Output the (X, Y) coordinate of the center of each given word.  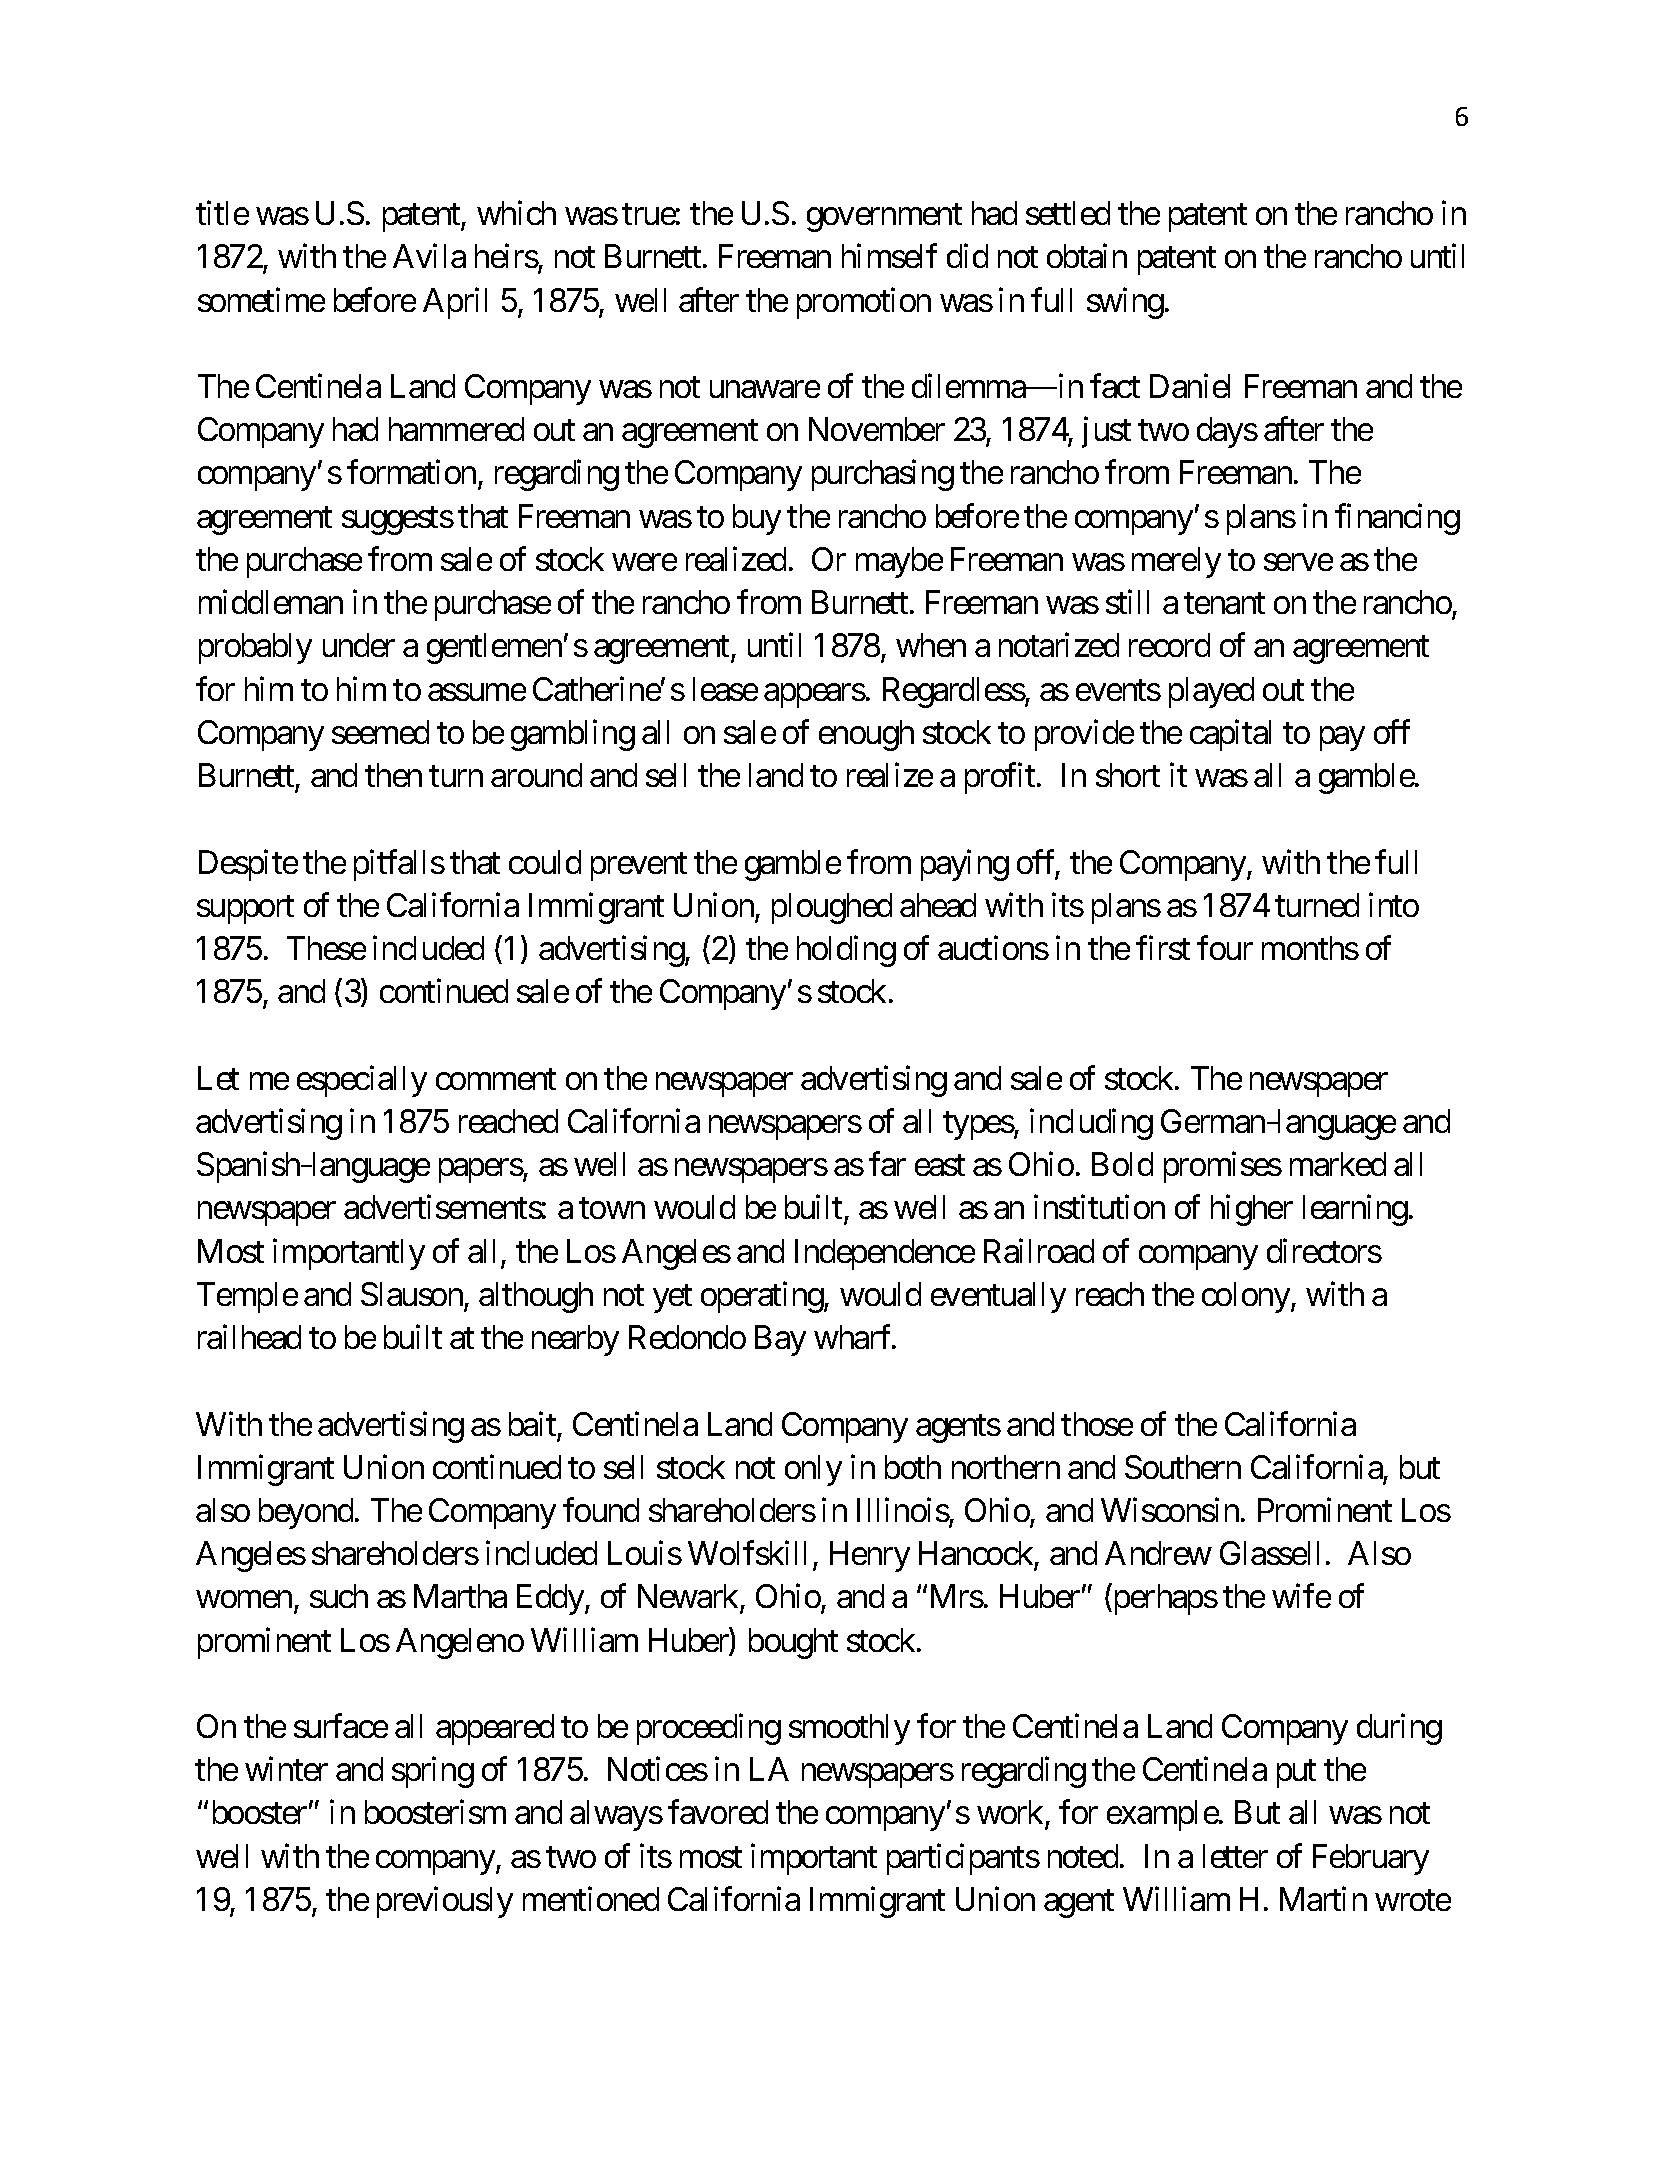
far (887, 1164)
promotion (864, 303)
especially (362, 1081)
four (1225, 948)
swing (1125, 303)
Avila (429, 256)
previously (445, 1902)
